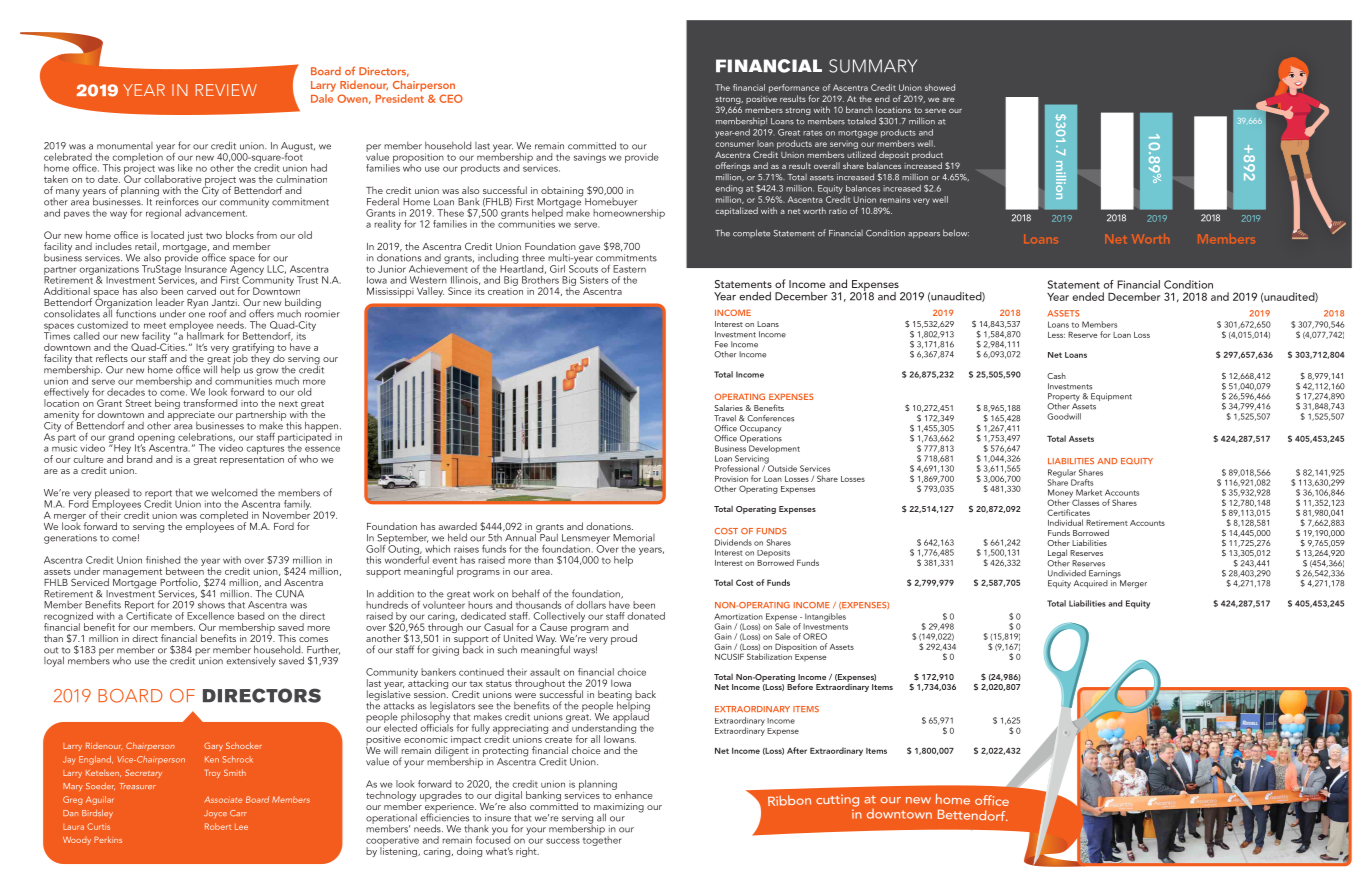 This image has width=1372, height=887. Describe the element at coordinates (1067, 573) in the image. I see `Undivided` at that location.
